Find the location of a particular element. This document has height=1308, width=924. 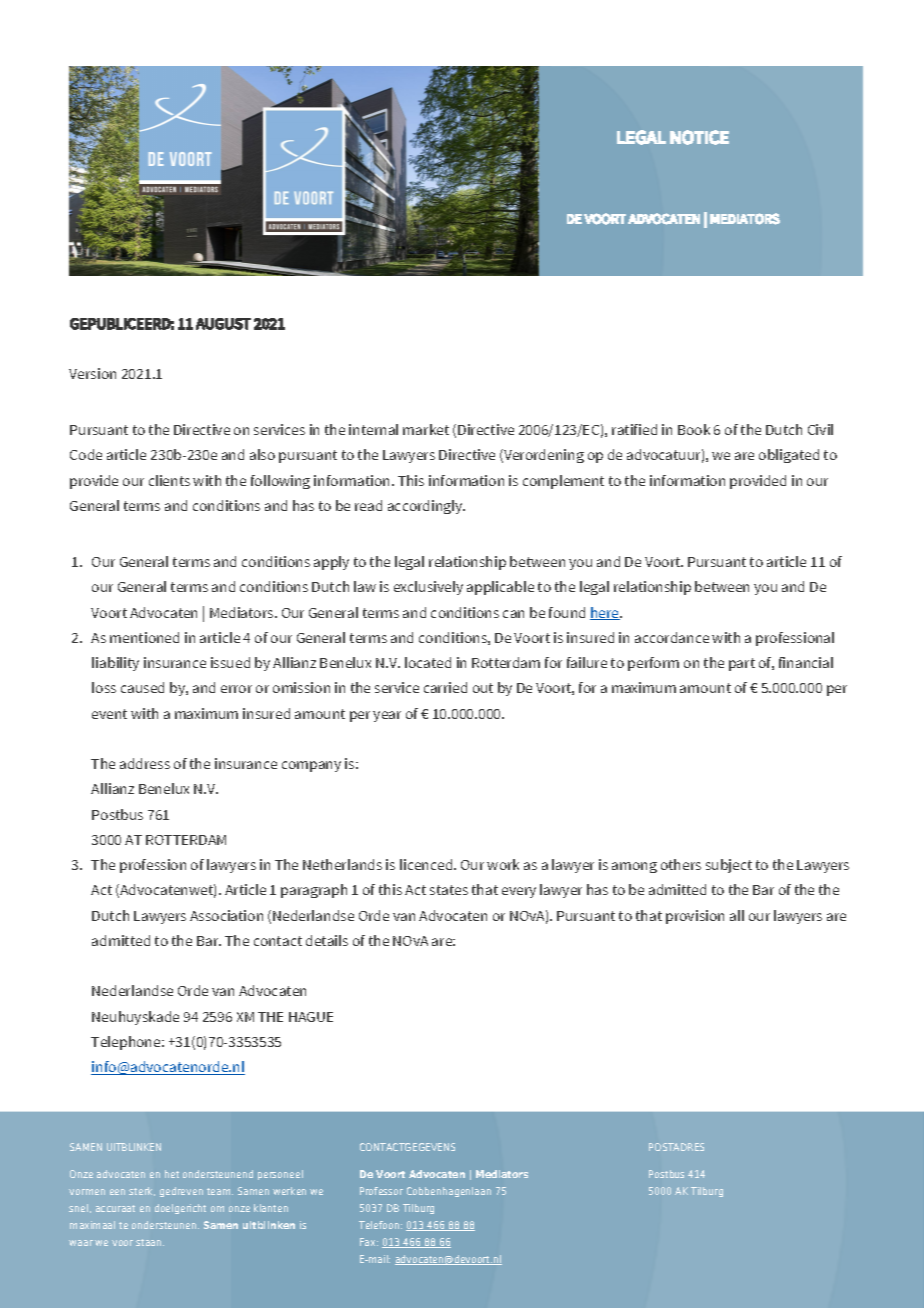

Book is located at coordinates (694, 429).
